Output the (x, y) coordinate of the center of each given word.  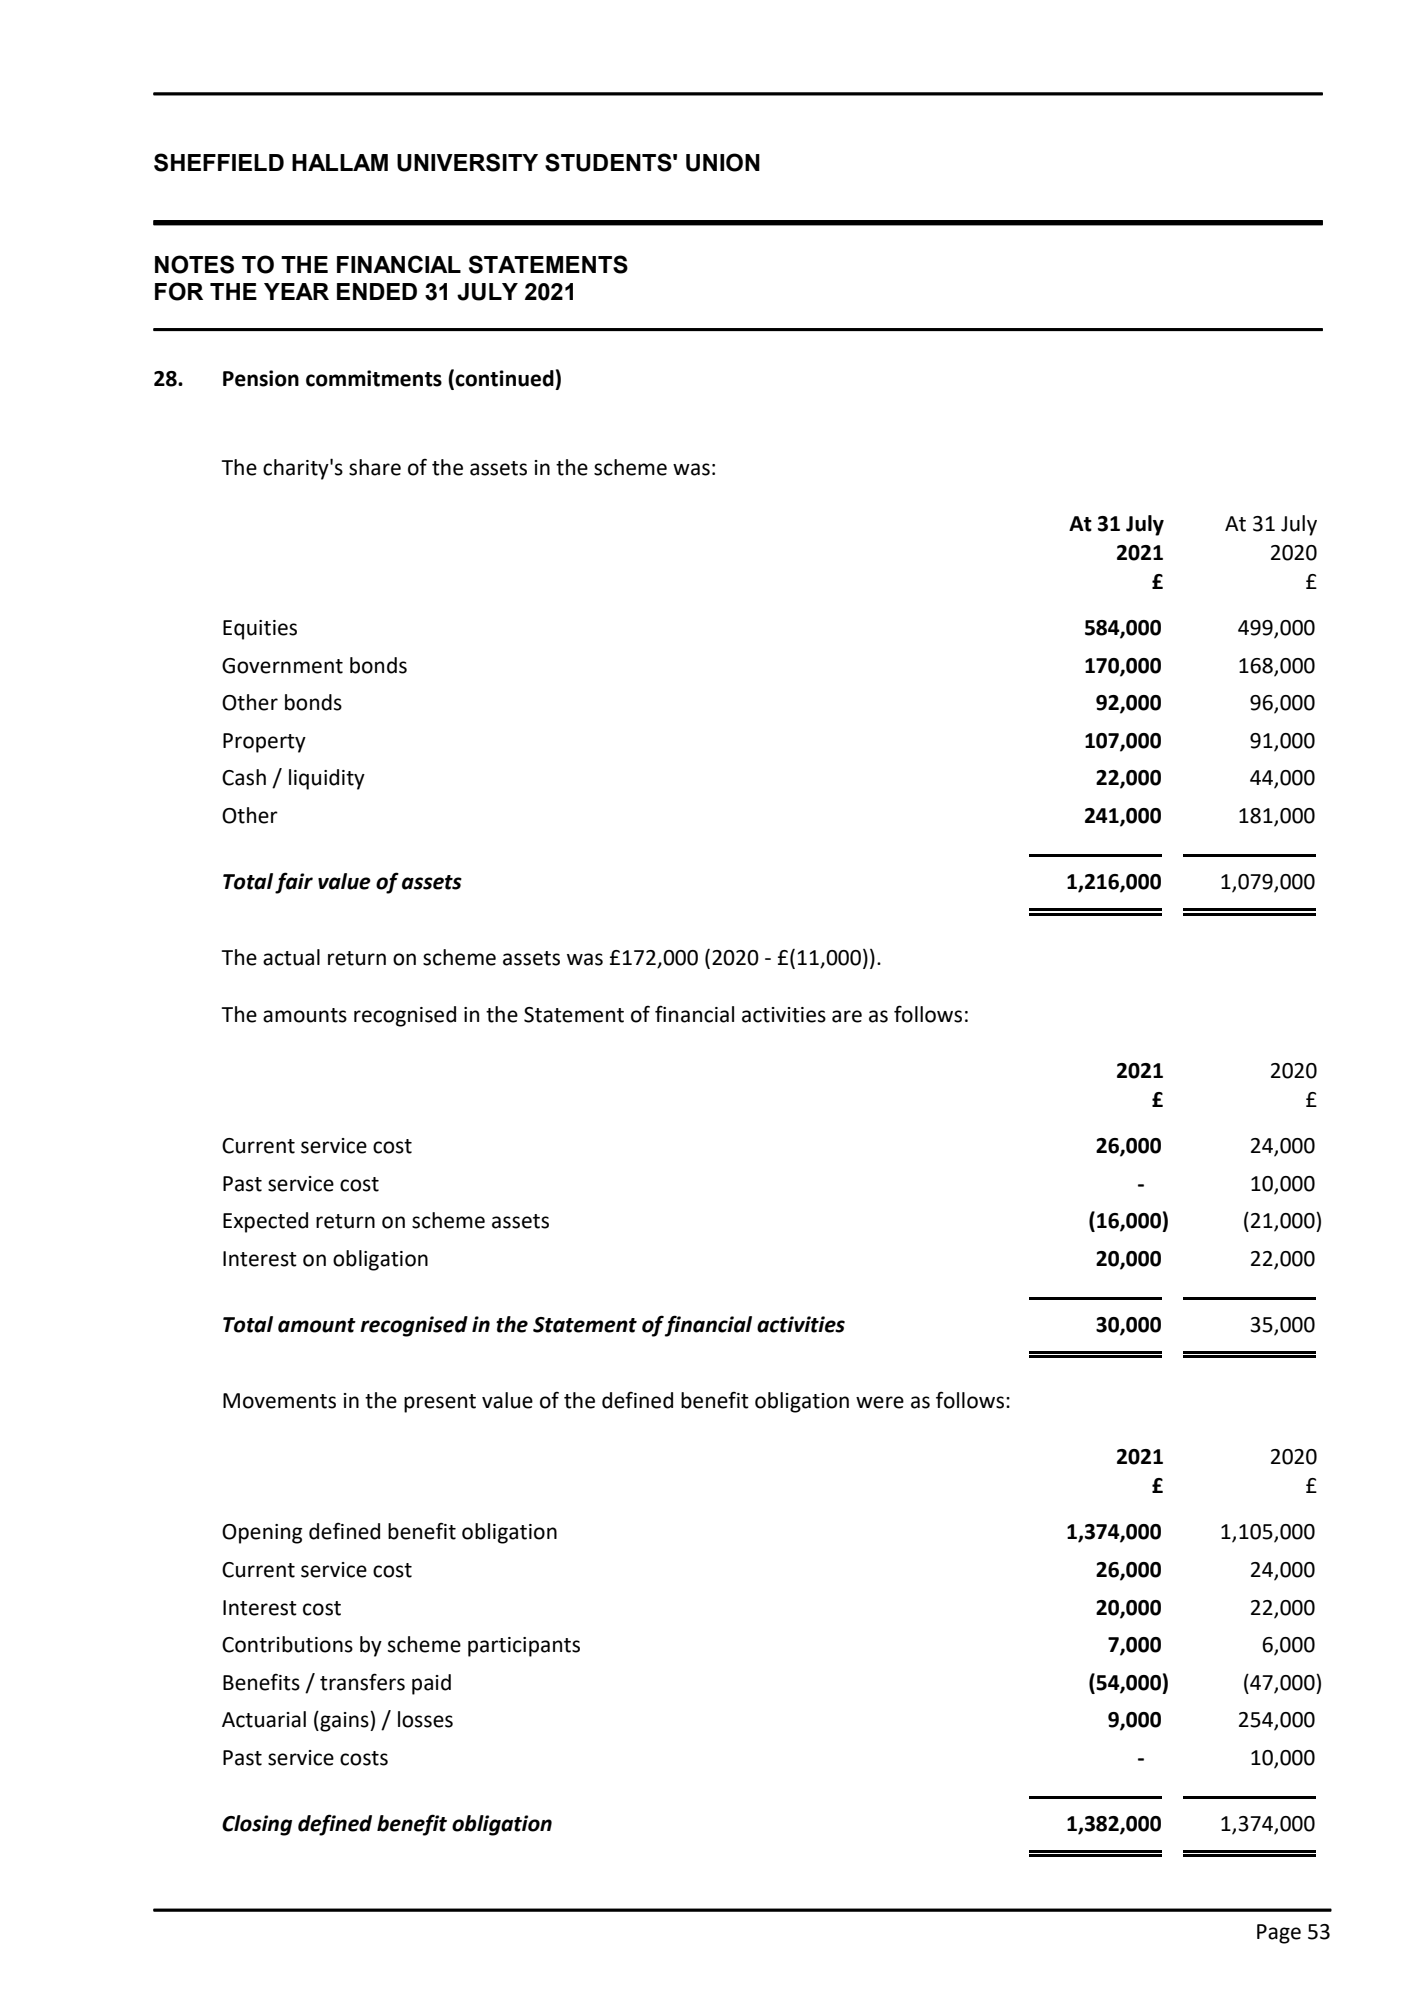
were (880, 1402)
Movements (279, 1401)
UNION (723, 162)
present (440, 1403)
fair (294, 883)
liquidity (327, 779)
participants (524, 1647)
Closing (257, 1825)
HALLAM (340, 162)
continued (504, 378)
